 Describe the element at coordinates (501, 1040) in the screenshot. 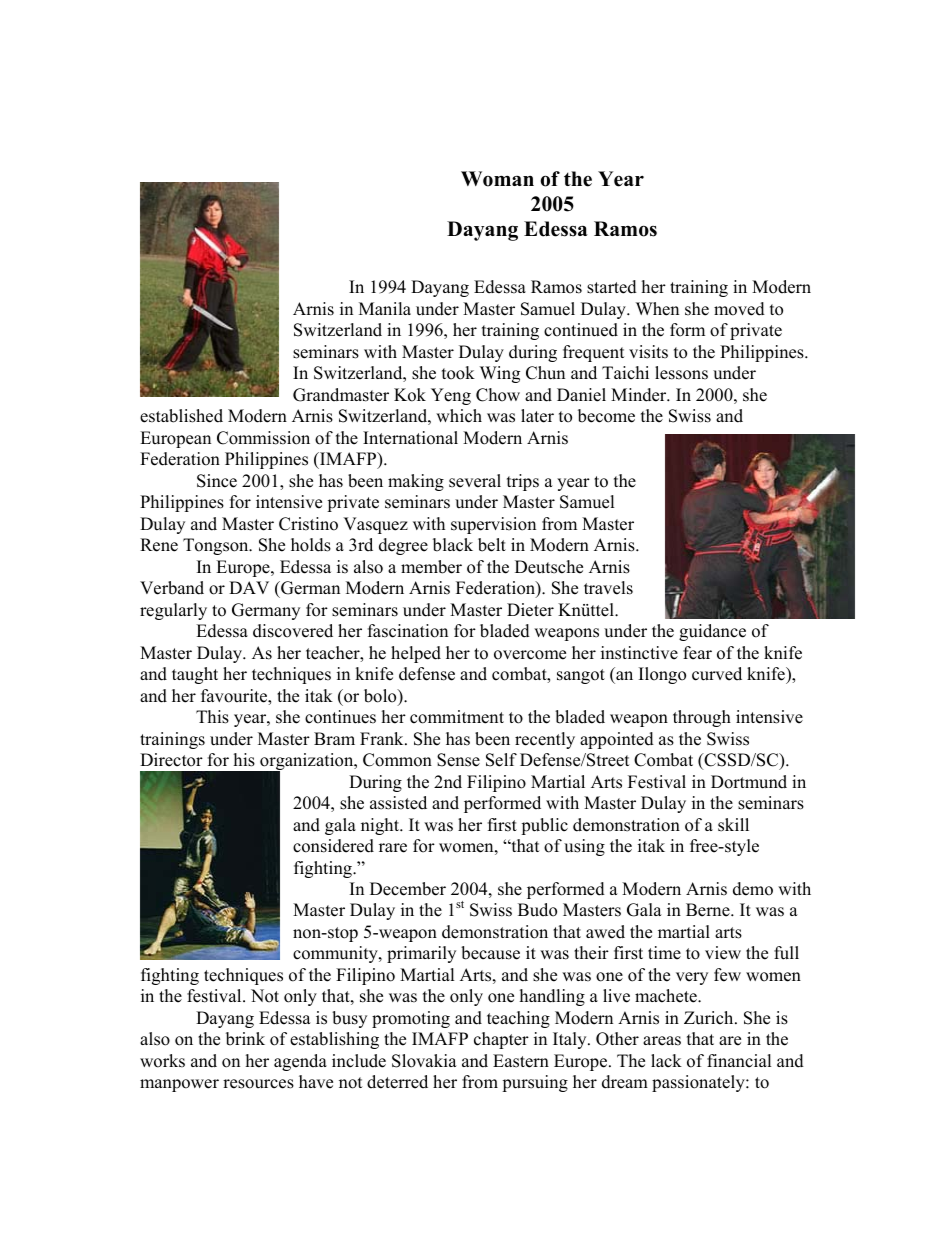

I see `chapter` at that location.
